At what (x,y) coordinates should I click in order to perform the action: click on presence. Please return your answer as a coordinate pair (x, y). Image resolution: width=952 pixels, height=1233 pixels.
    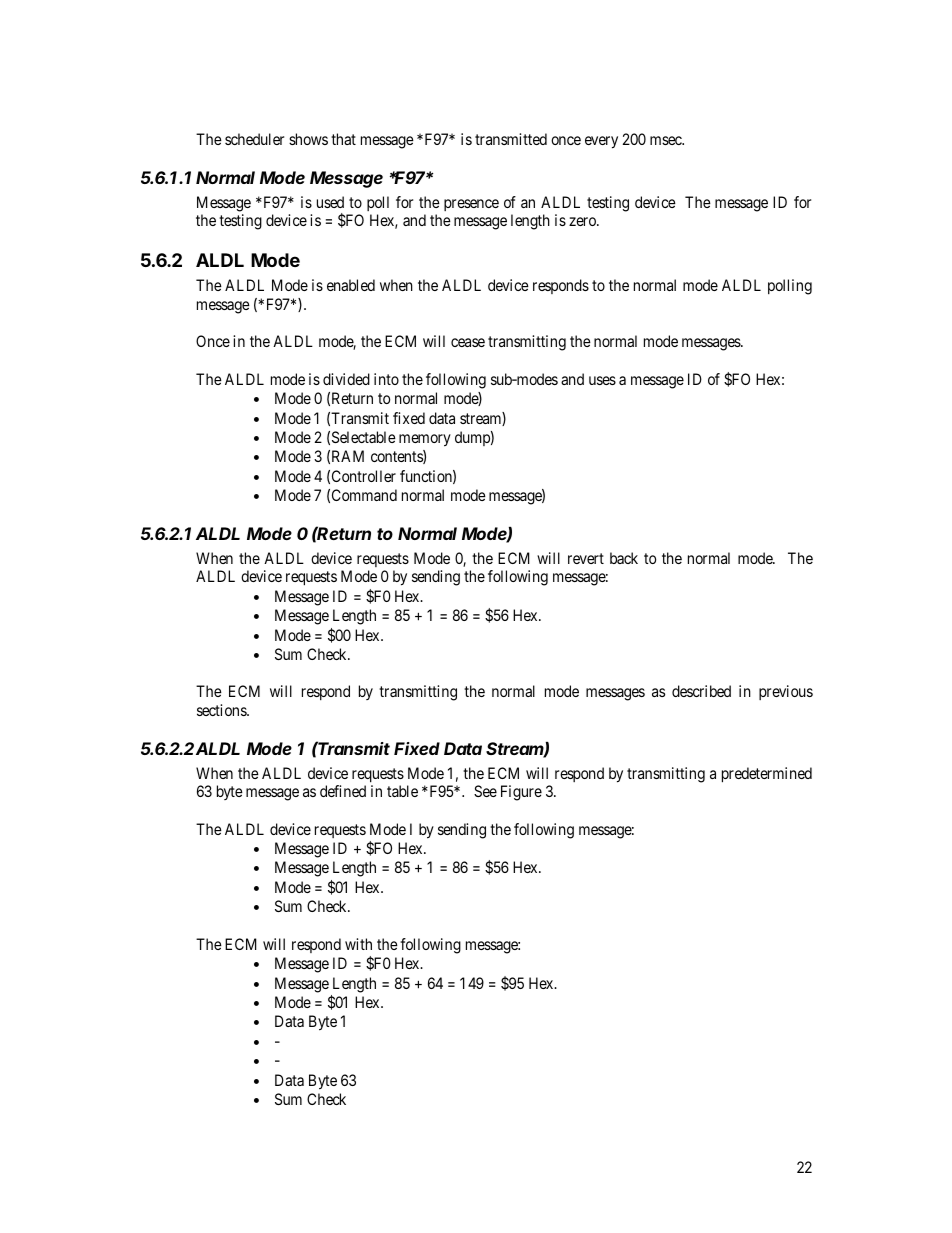
    Looking at the image, I should click on (471, 205).
